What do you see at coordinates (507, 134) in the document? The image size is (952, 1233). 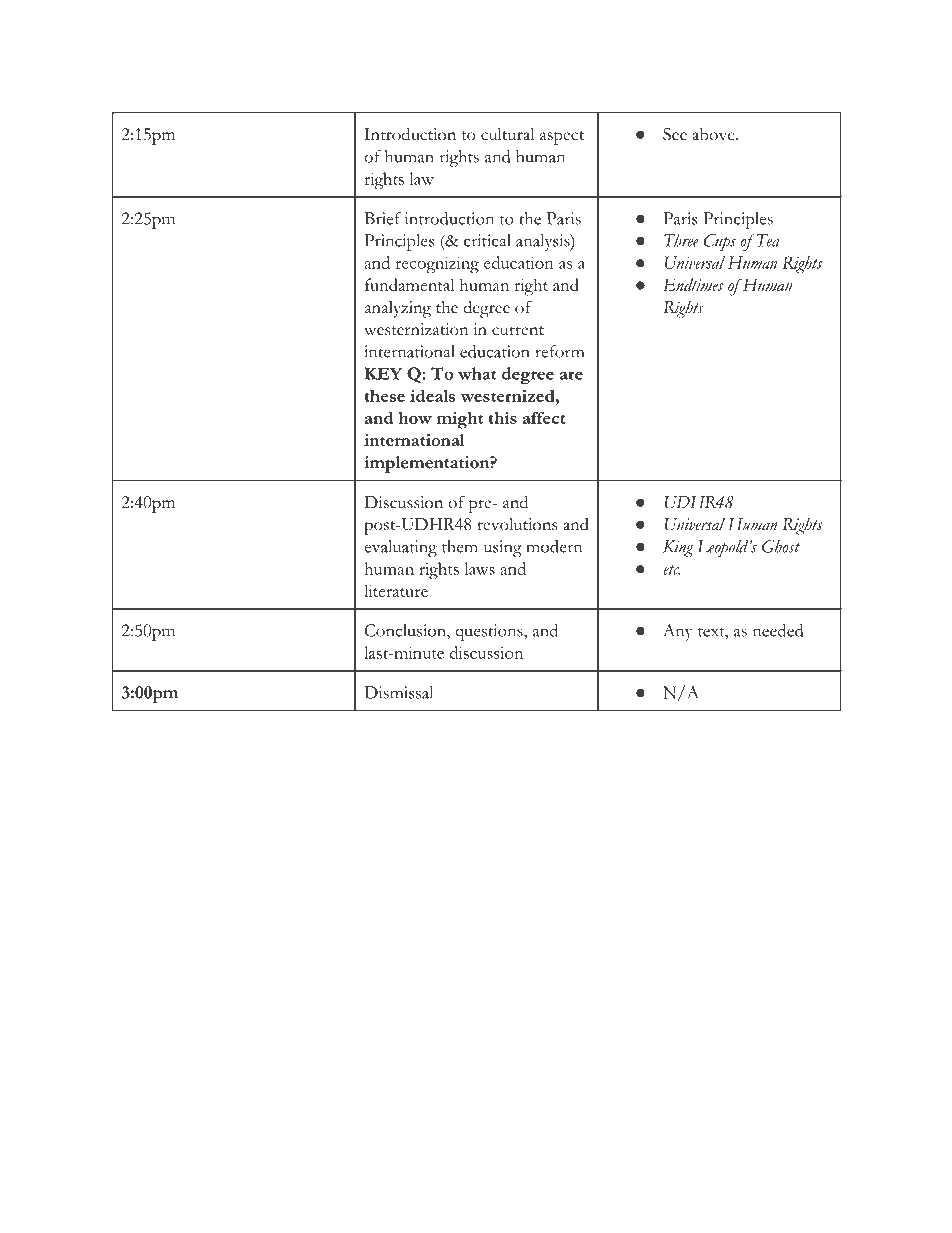 I see `cultural` at bounding box center [507, 134].
